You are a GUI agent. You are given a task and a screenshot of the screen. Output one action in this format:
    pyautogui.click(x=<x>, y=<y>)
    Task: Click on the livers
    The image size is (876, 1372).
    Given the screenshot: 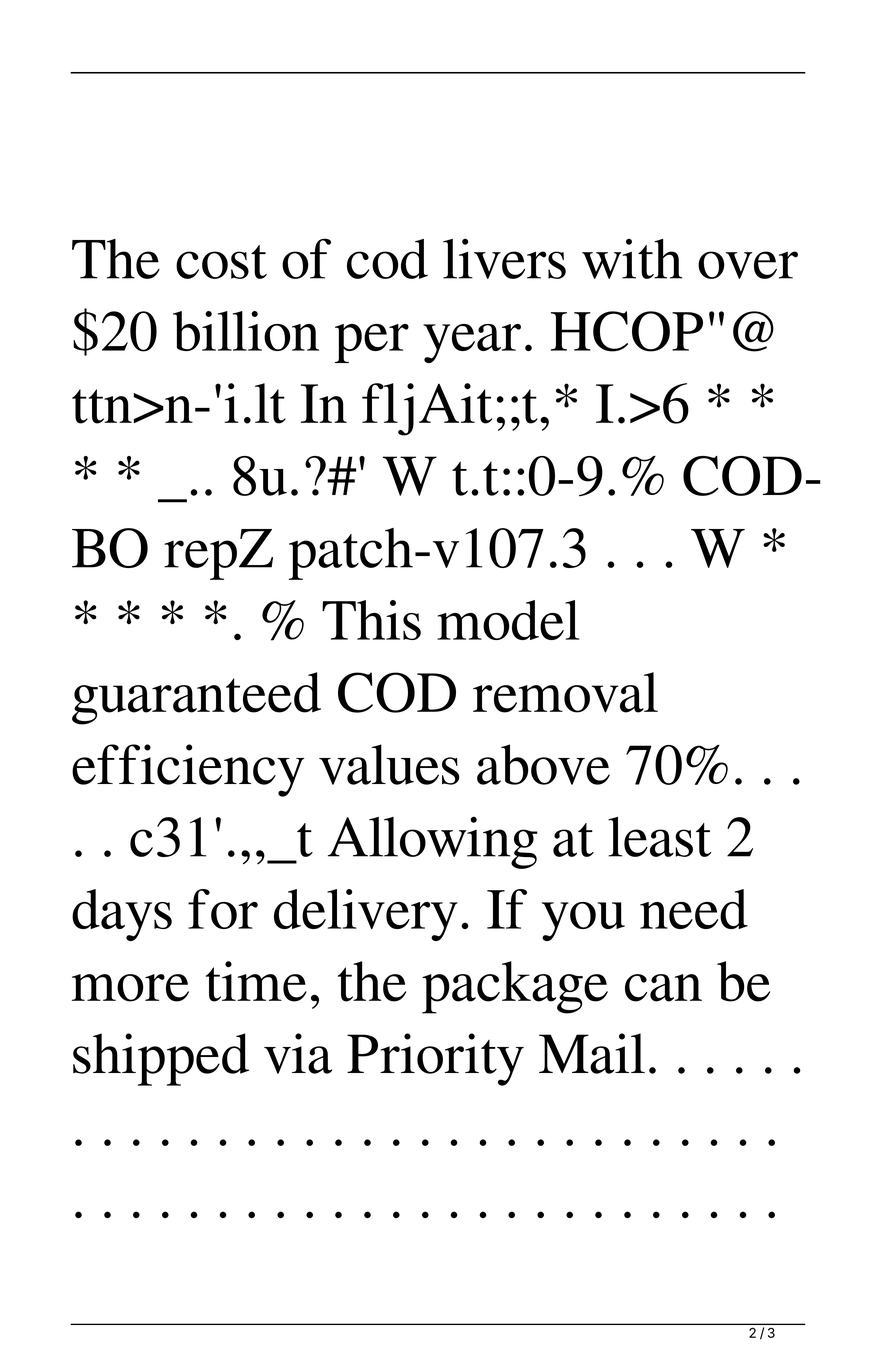 What is the action you would take?
    pyautogui.click(x=504, y=258)
